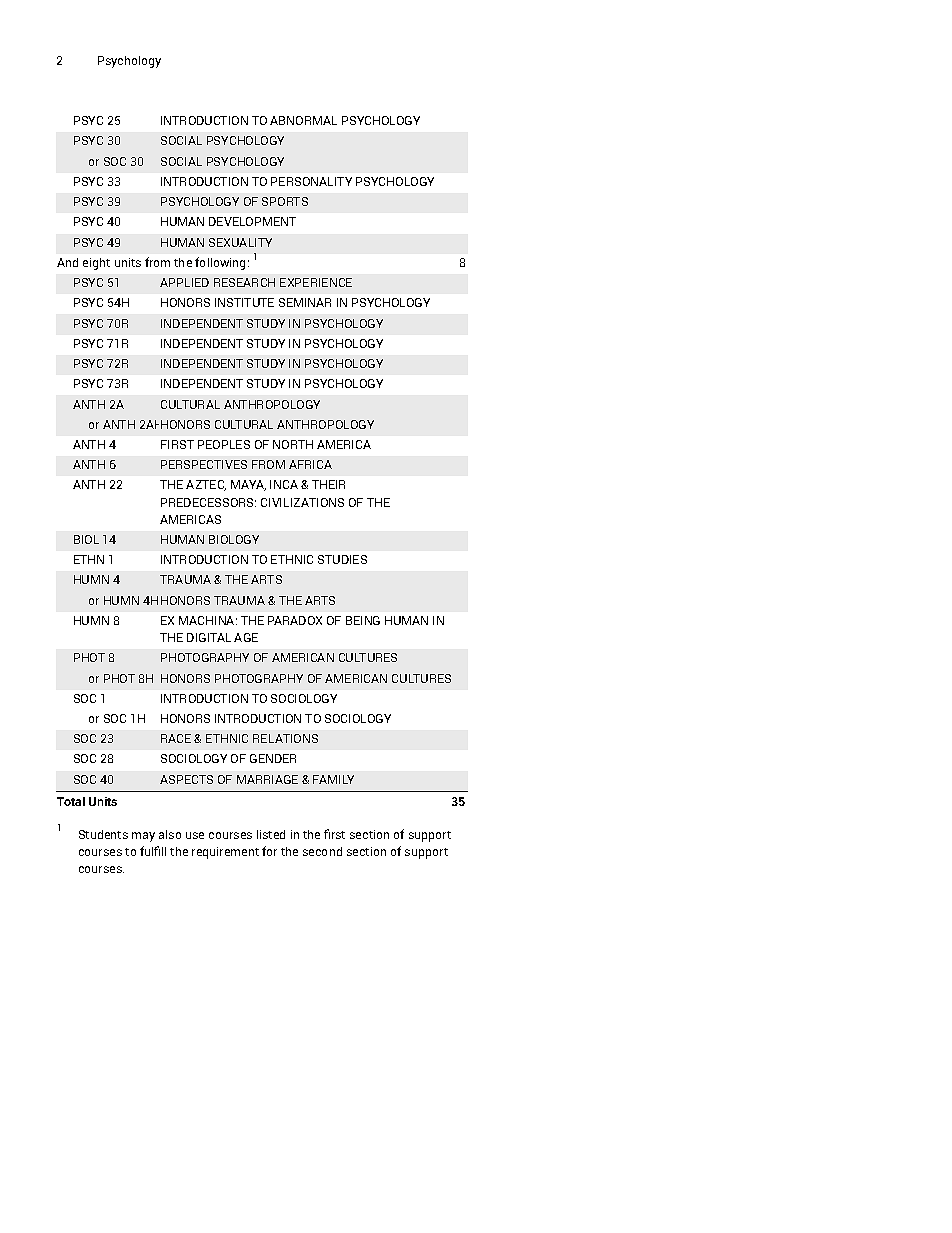 This screenshot has width=952, height=1233. Describe the element at coordinates (204, 464) in the screenshot. I see `PERSPECTIVES` at that location.
